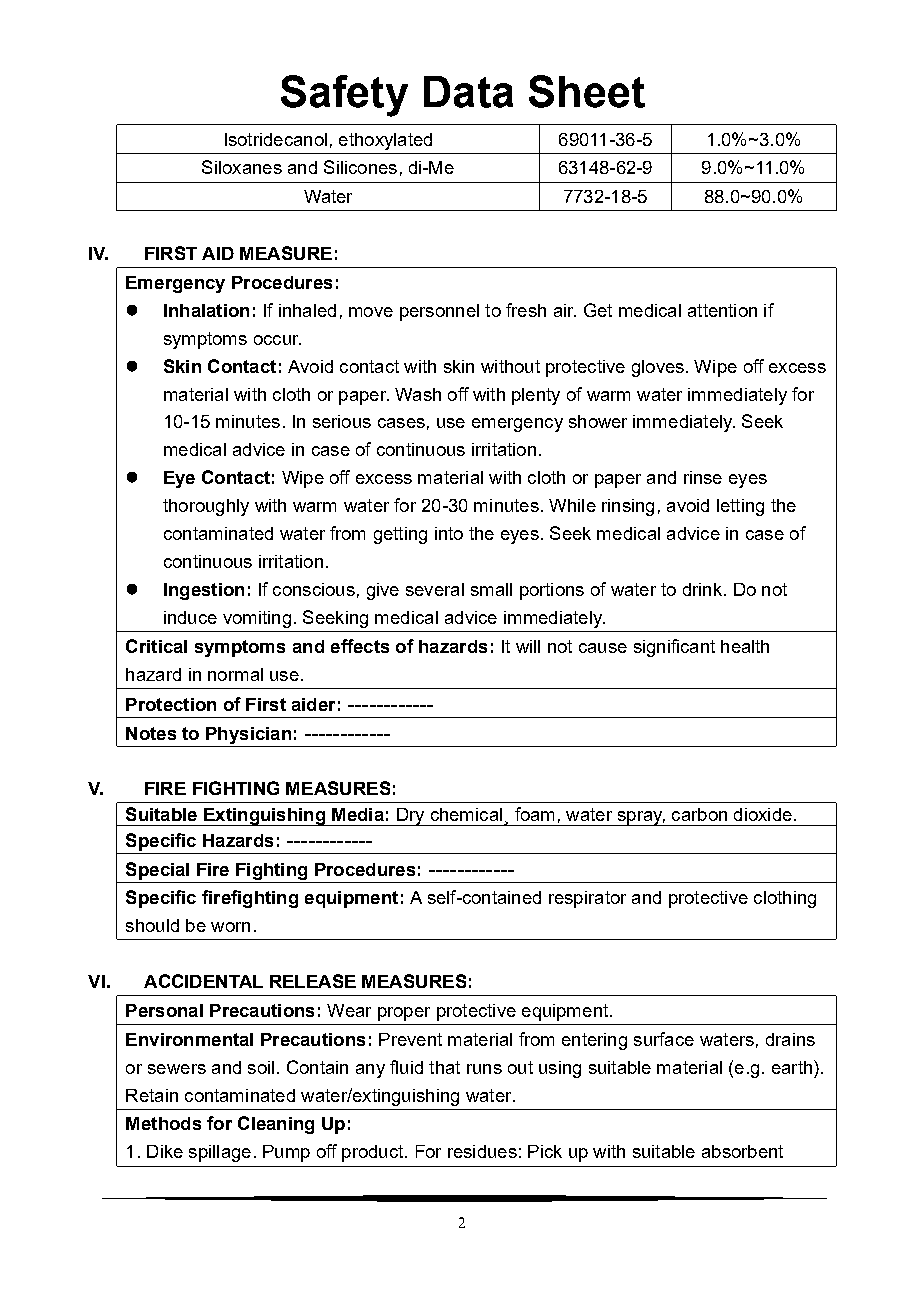 The height and width of the screenshot is (1308, 924). Describe the element at coordinates (491, 589) in the screenshot. I see `small` at that location.
